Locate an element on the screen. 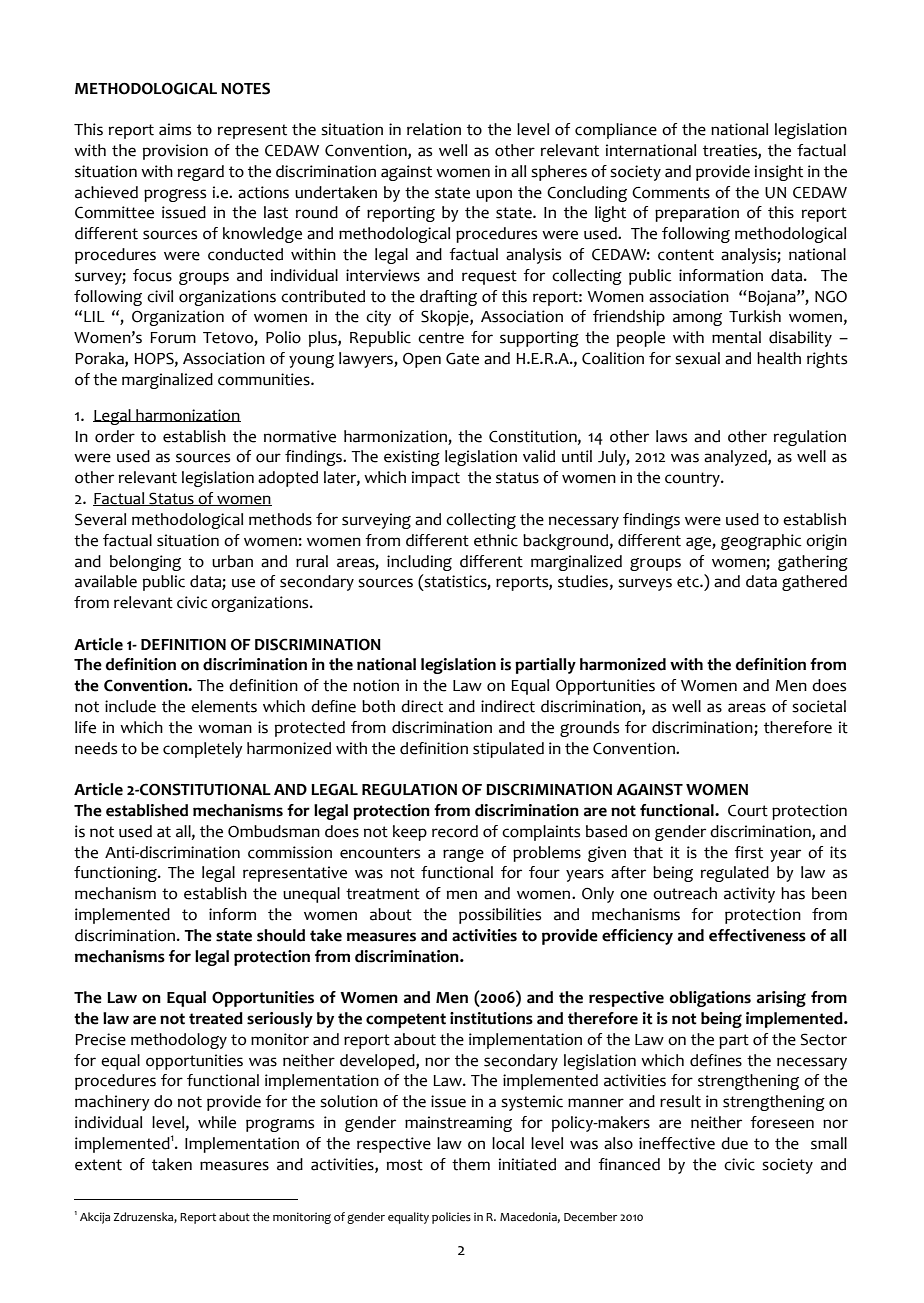  Court is located at coordinates (748, 811).
